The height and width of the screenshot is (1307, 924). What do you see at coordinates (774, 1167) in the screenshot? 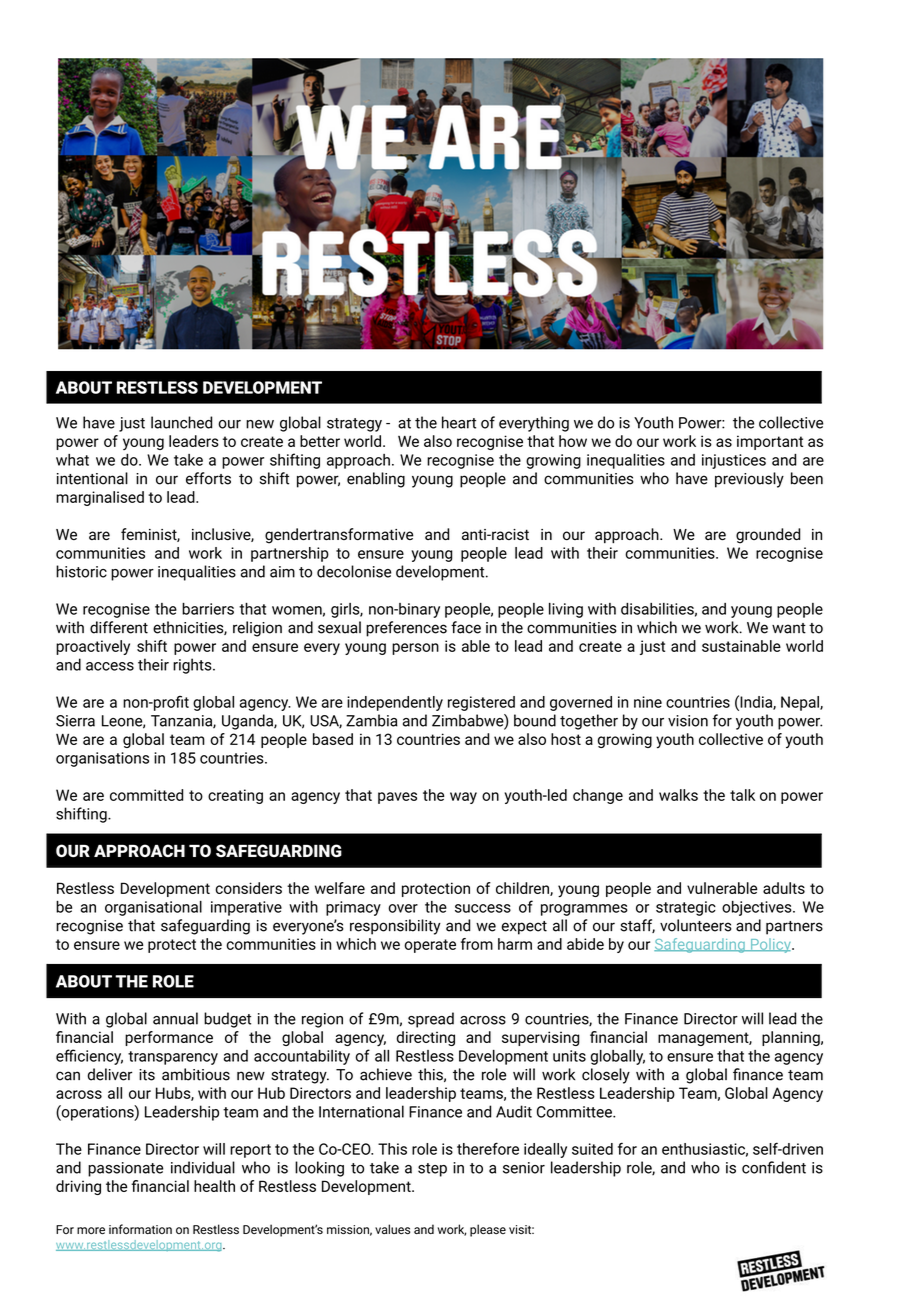
I see `confident` at bounding box center [774, 1167].
